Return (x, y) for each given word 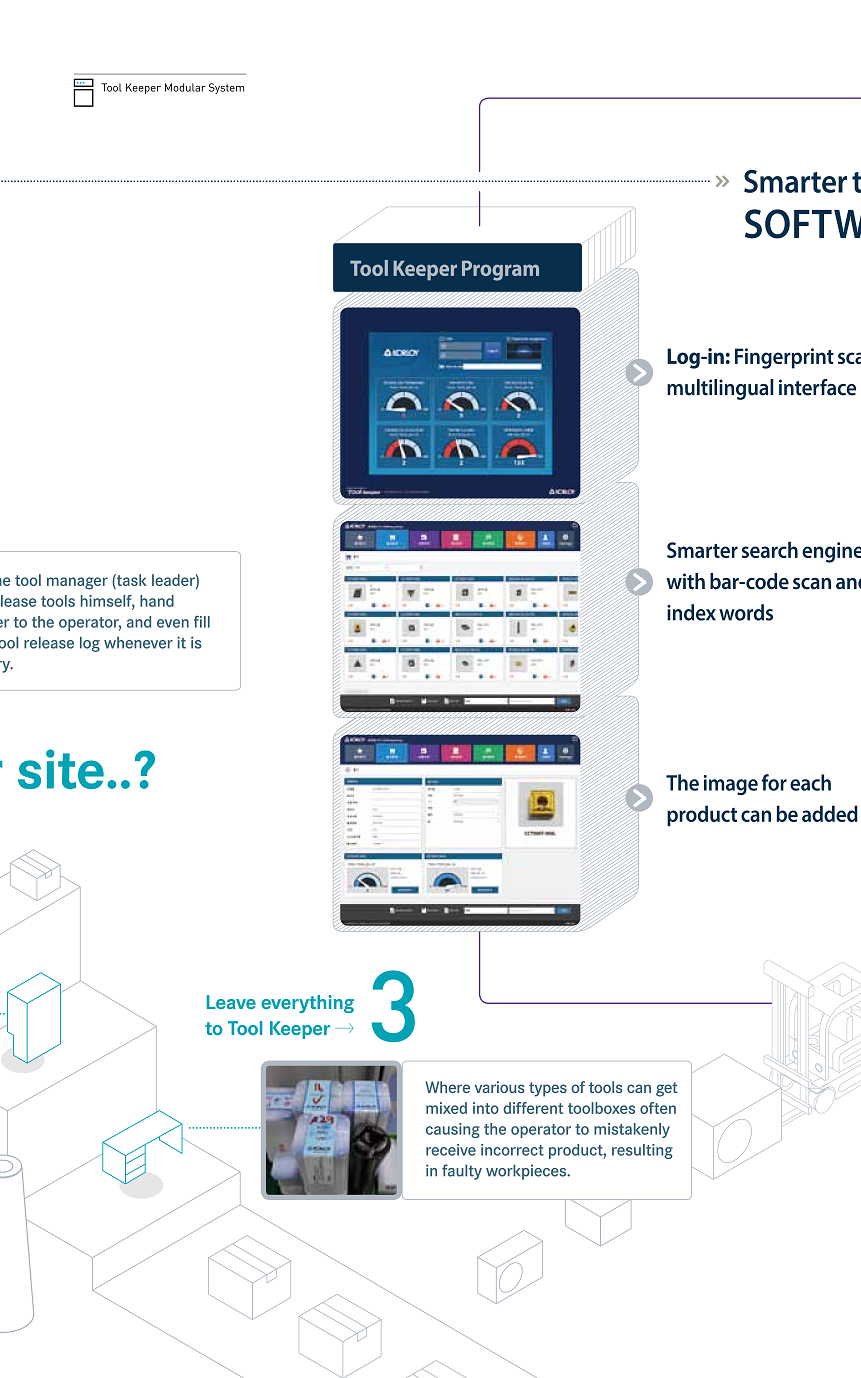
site (61, 769)
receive (451, 1150)
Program (500, 270)
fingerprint (784, 358)
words (746, 612)
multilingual (720, 389)
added (830, 813)
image (731, 785)
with (685, 581)
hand (157, 601)
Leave (231, 1002)
